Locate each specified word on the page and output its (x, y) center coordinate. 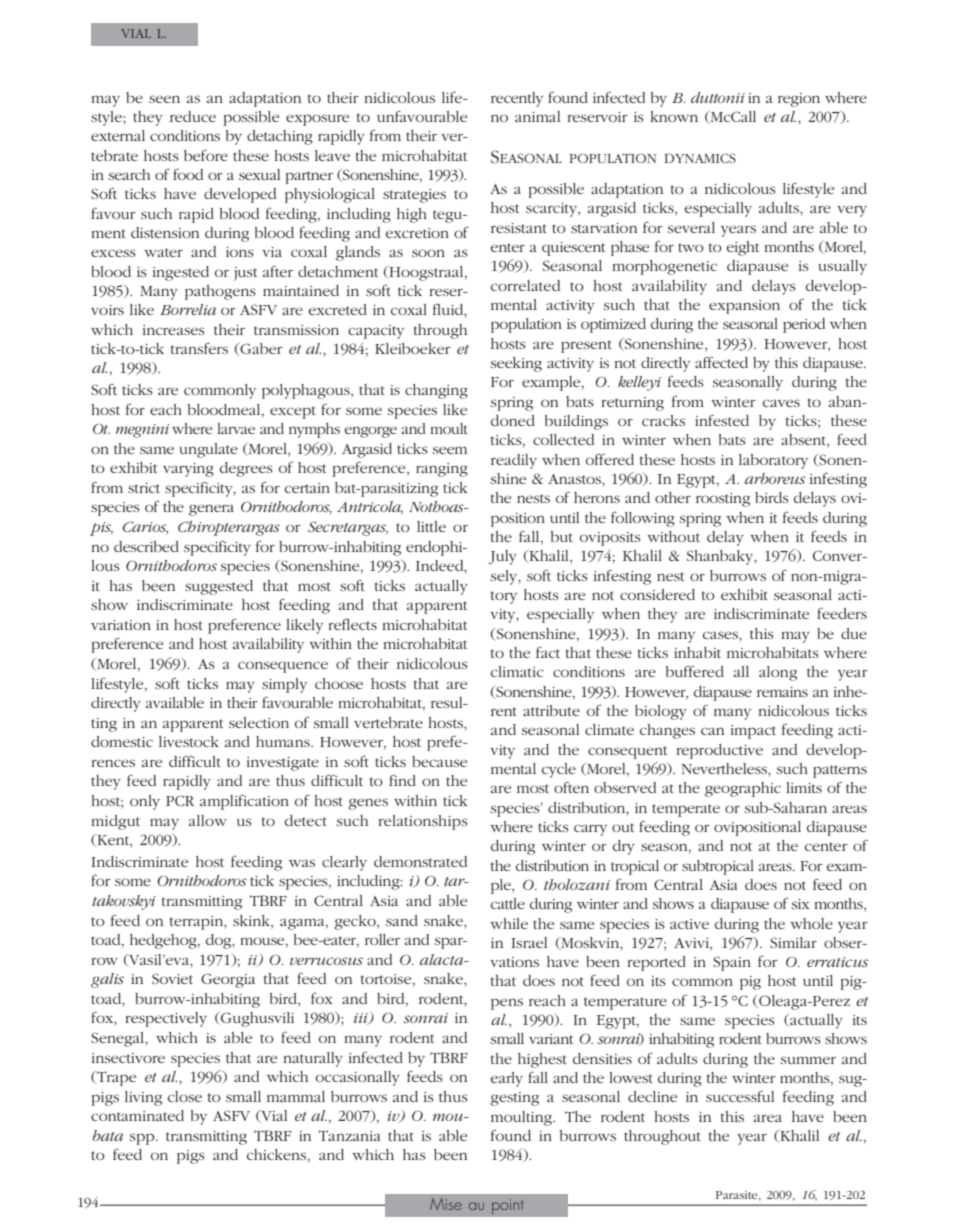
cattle (508, 903)
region (799, 100)
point (507, 1206)
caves (781, 403)
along (778, 673)
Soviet (172, 978)
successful (740, 1096)
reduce (193, 116)
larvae (236, 428)
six (801, 904)
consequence (283, 667)
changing (436, 391)
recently (517, 99)
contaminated (137, 1115)
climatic (517, 671)
